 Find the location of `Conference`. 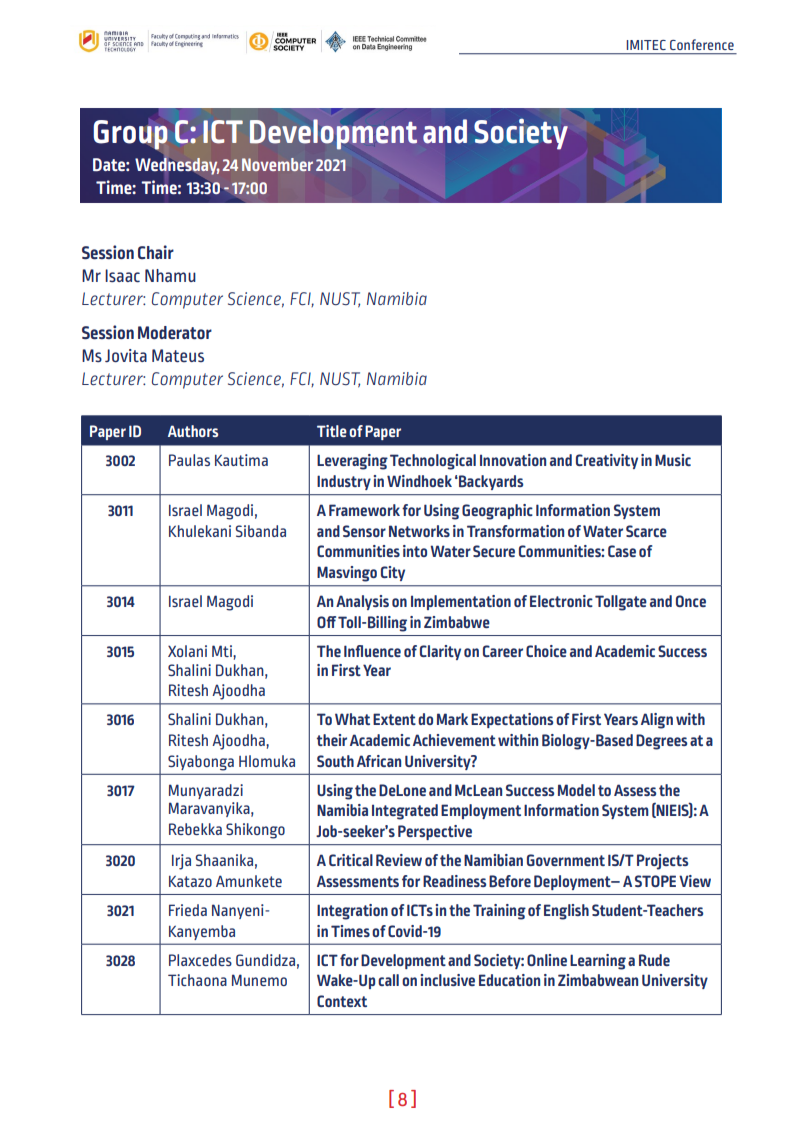

Conference is located at coordinates (702, 44).
